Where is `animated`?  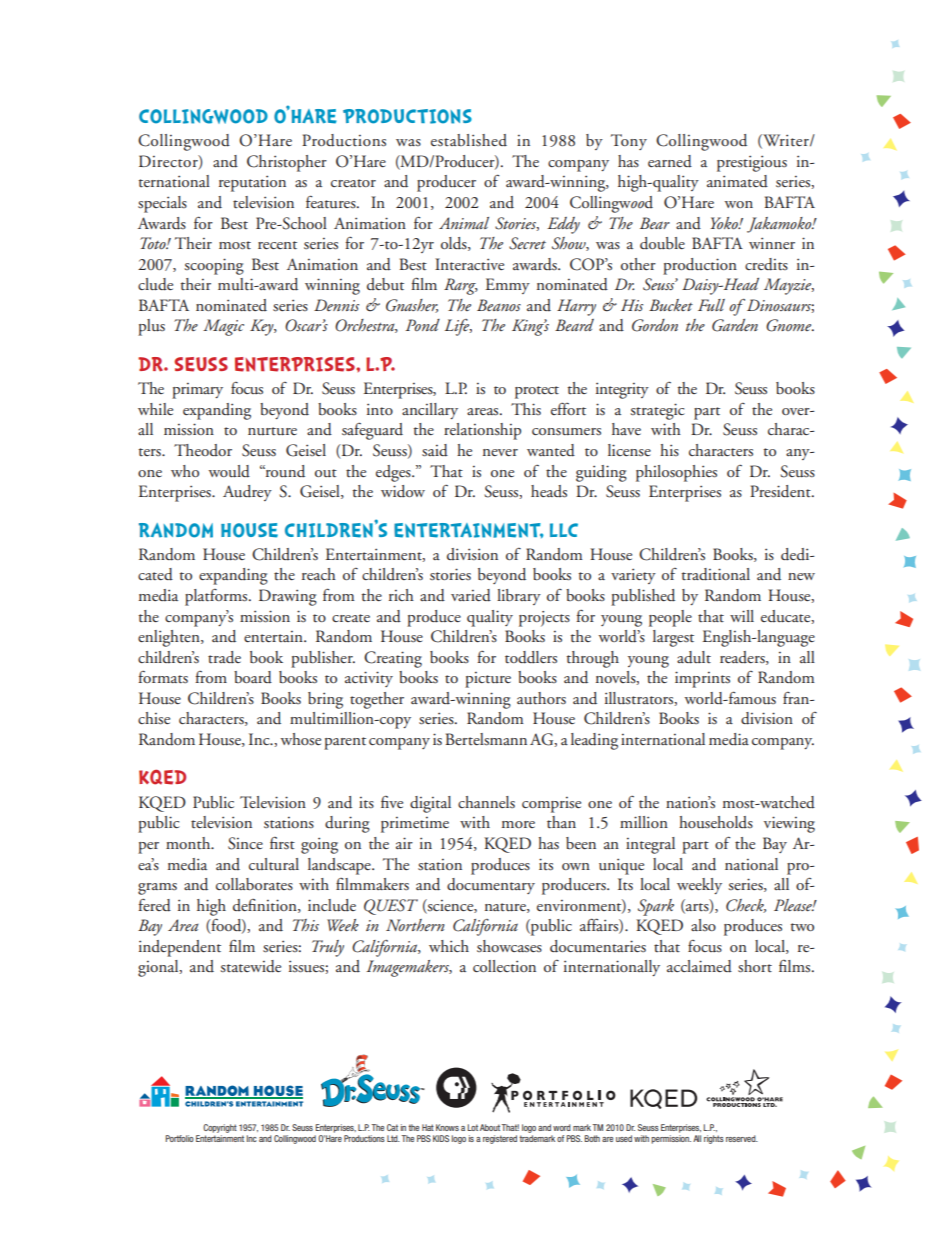 animated is located at coordinates (737, 181).
